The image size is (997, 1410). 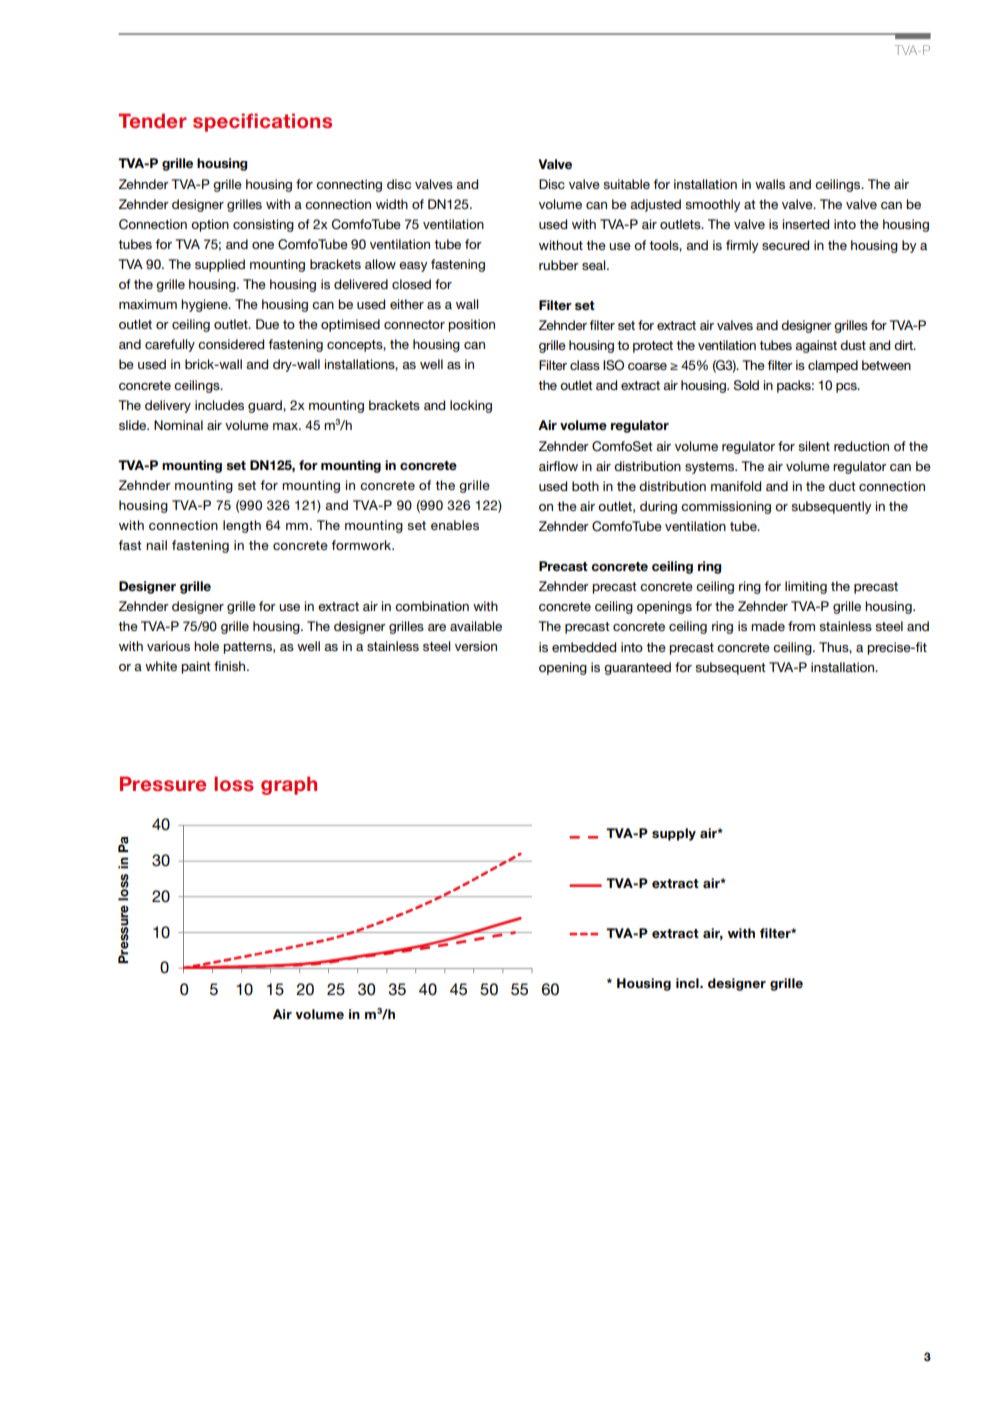 What do you see at coordinates (816, 346) in the screenshot?
I see `against` at bounding box center [816, 346].
